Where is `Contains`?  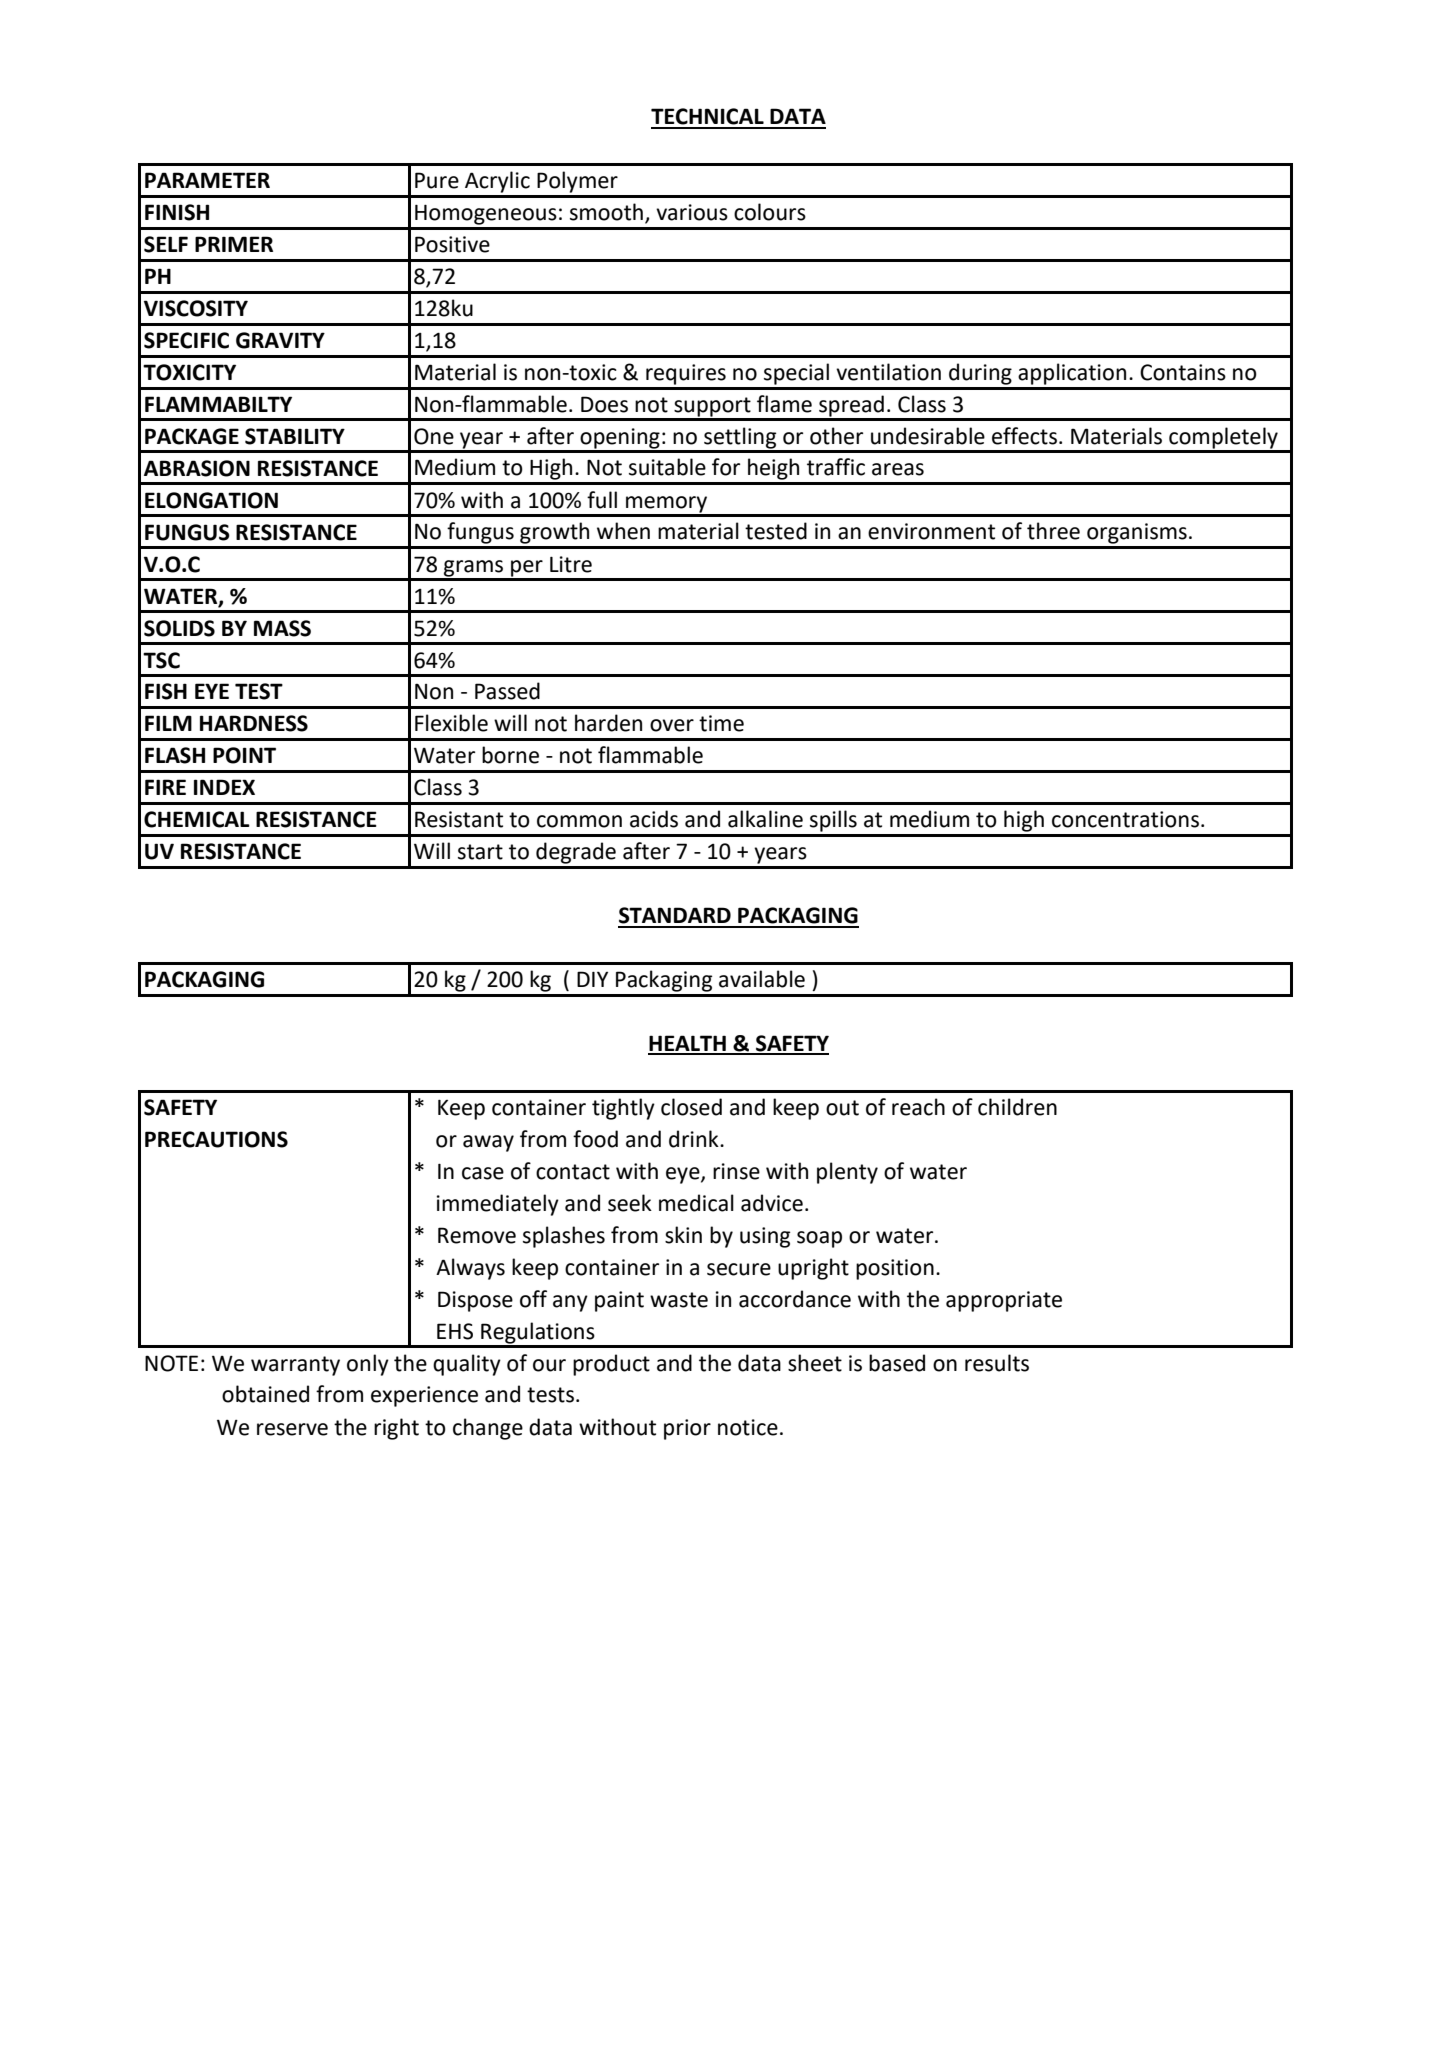
Contains is located at coordinates (1183, 372).
